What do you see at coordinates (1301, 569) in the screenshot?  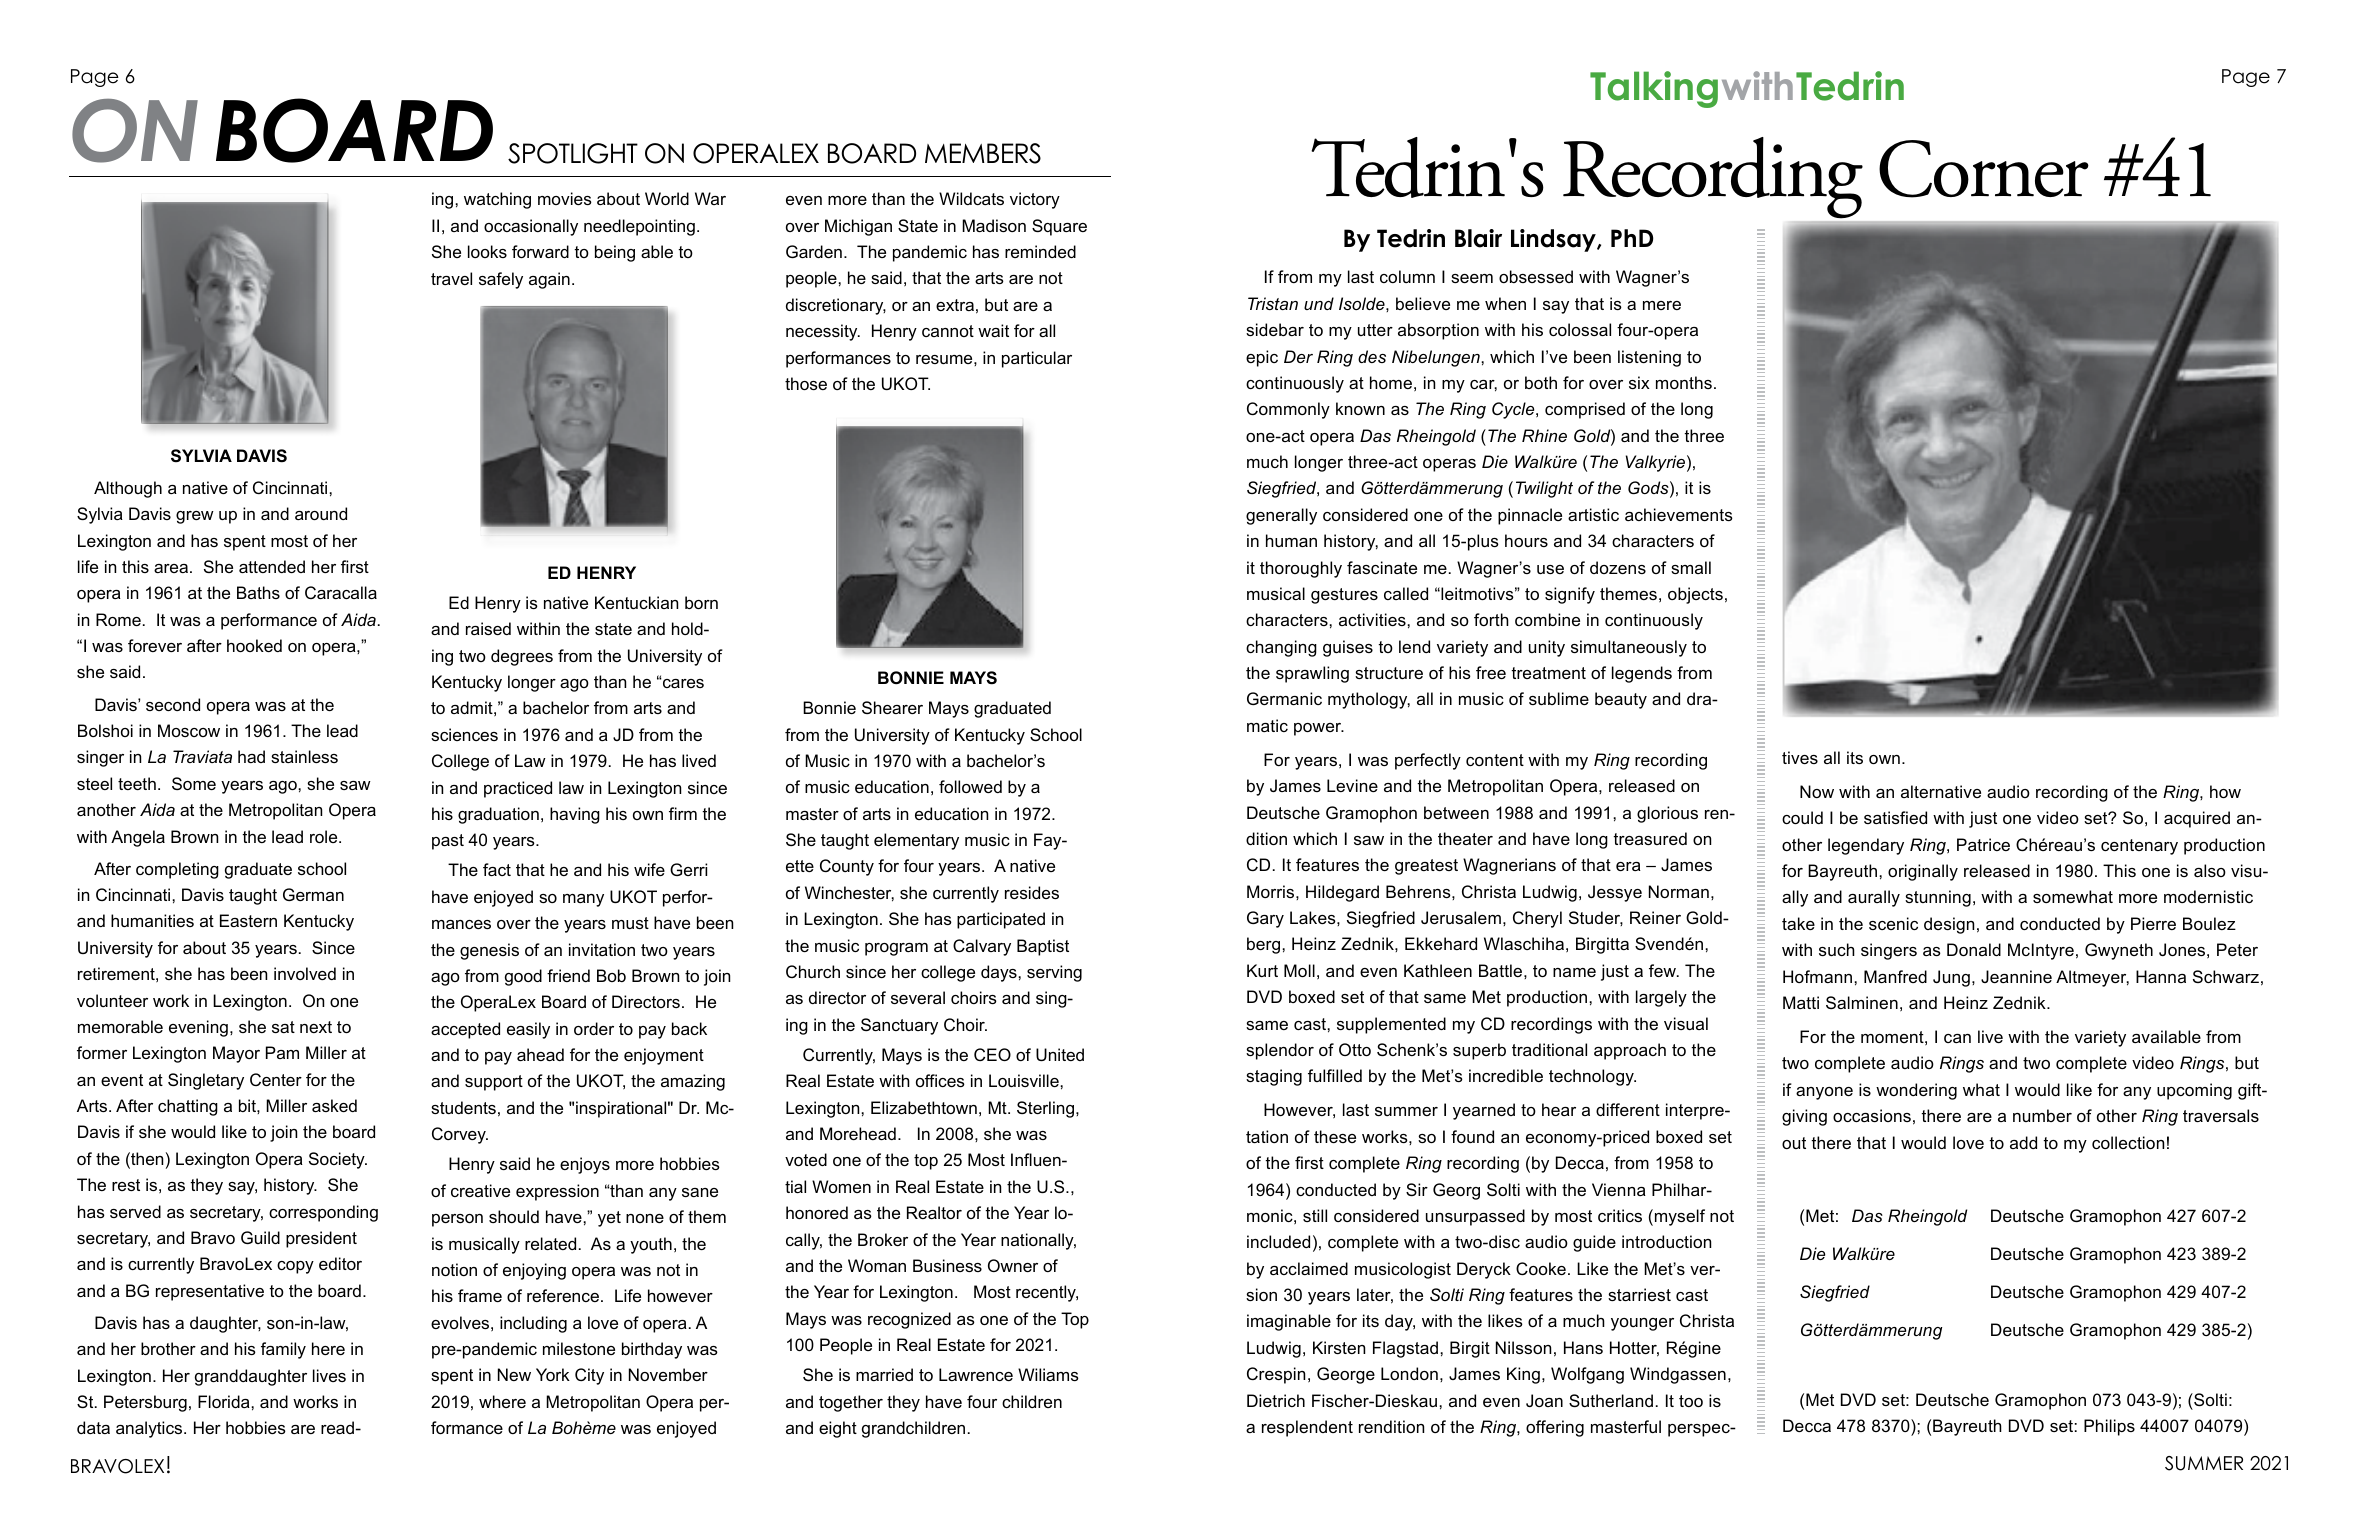 I see `thoroughly` at bounding box center [1301, 569].
